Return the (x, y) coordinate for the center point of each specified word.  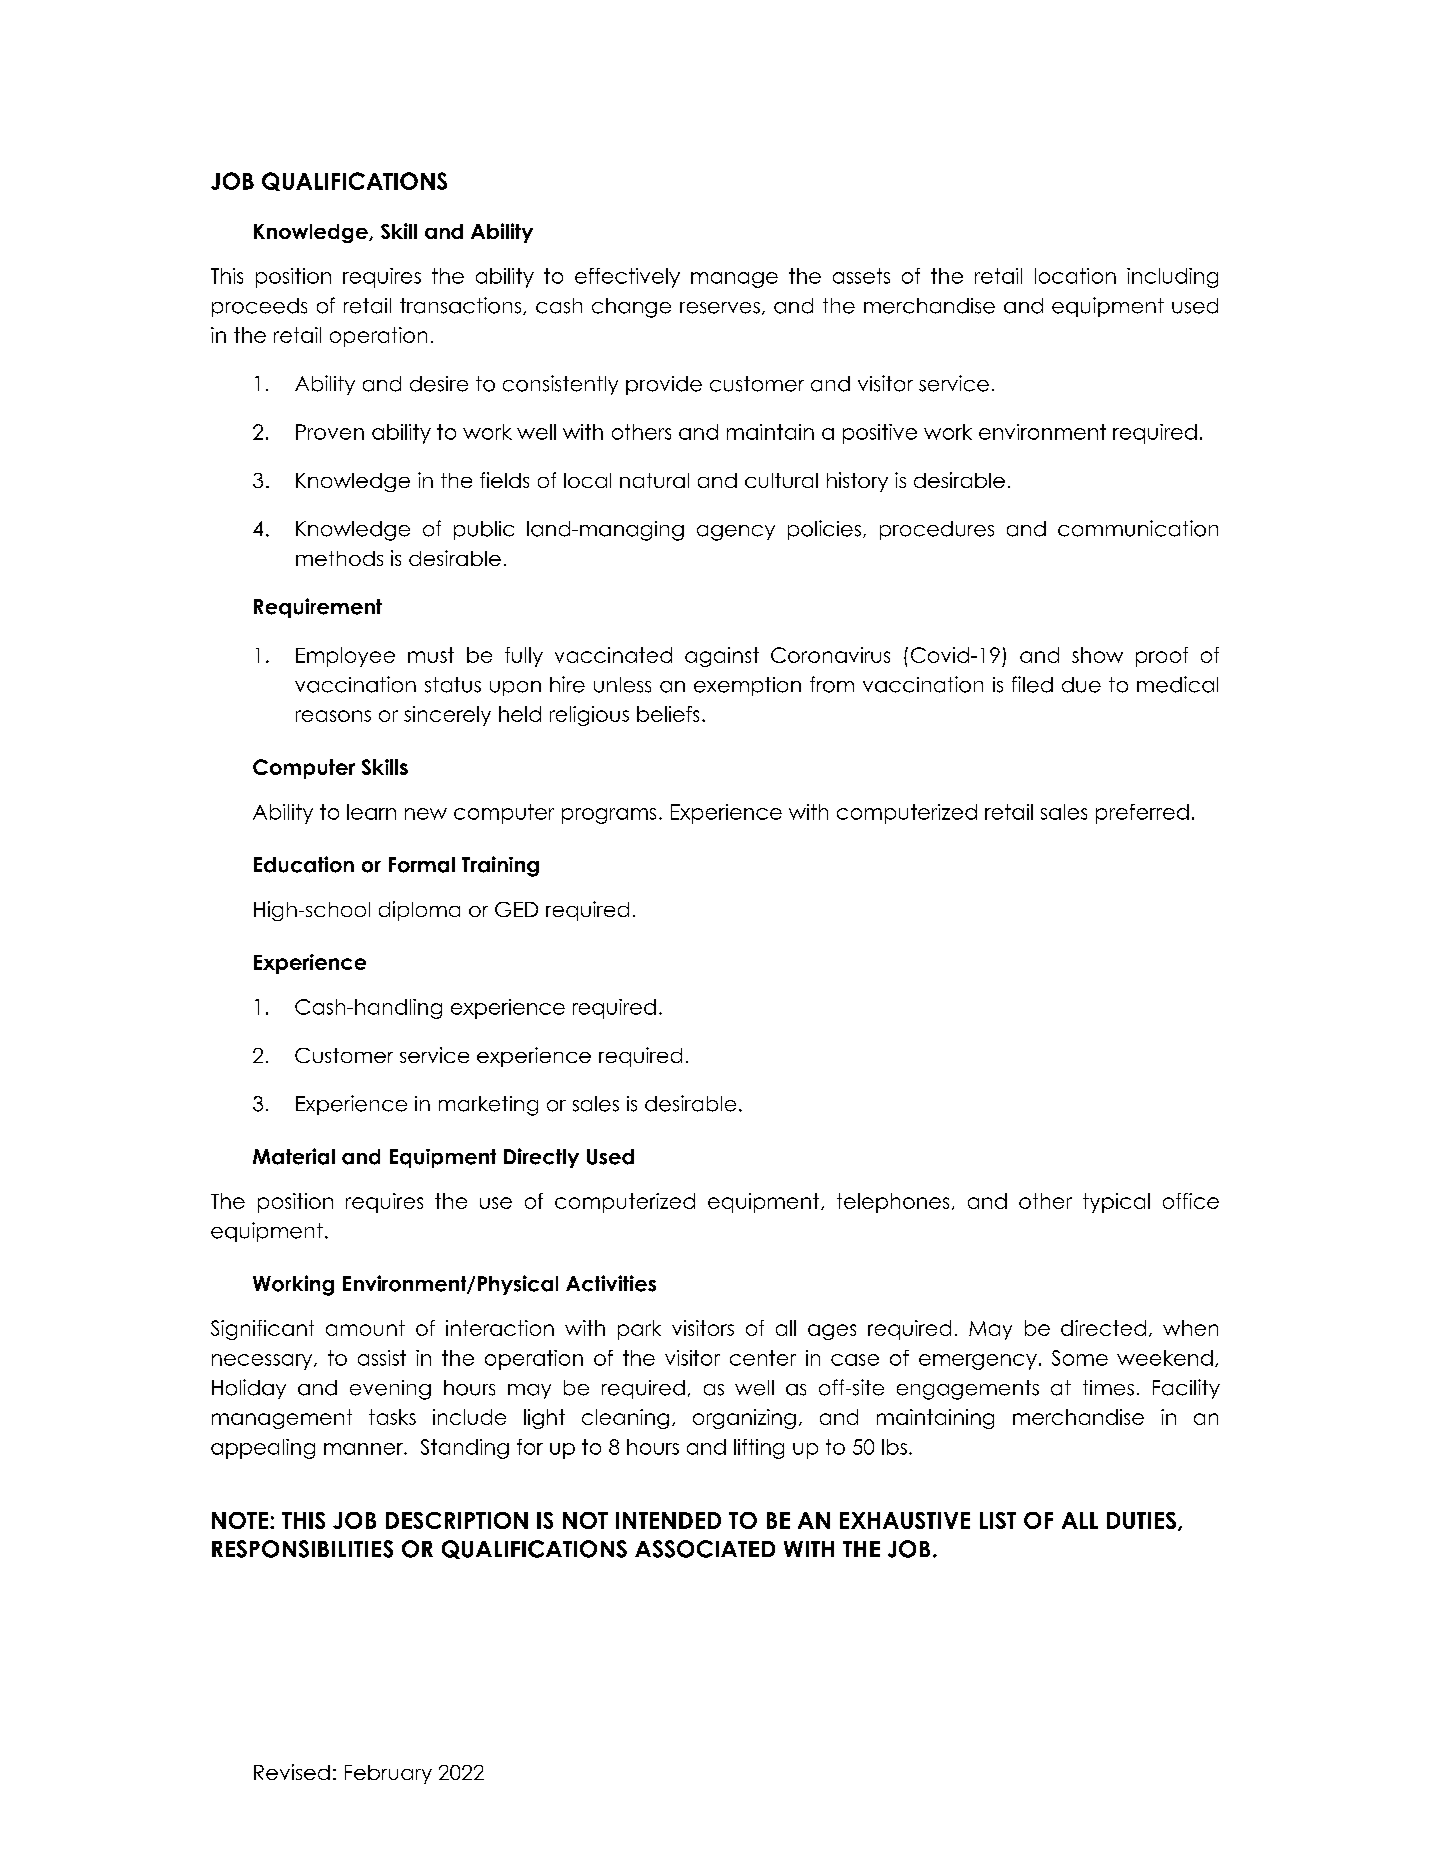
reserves (720, 308)
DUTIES (1141, 1520)
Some (1080, 1358)
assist (382, 1358)
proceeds (259, 307)
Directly (541, 1158)
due (1081, 685)
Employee (345, 657)
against (722, 657)
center (763, 1358)
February (388, 1774)
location (1075, 276)
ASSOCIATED (705, 1549)
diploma (419, 911)
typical (1116, 1203)
